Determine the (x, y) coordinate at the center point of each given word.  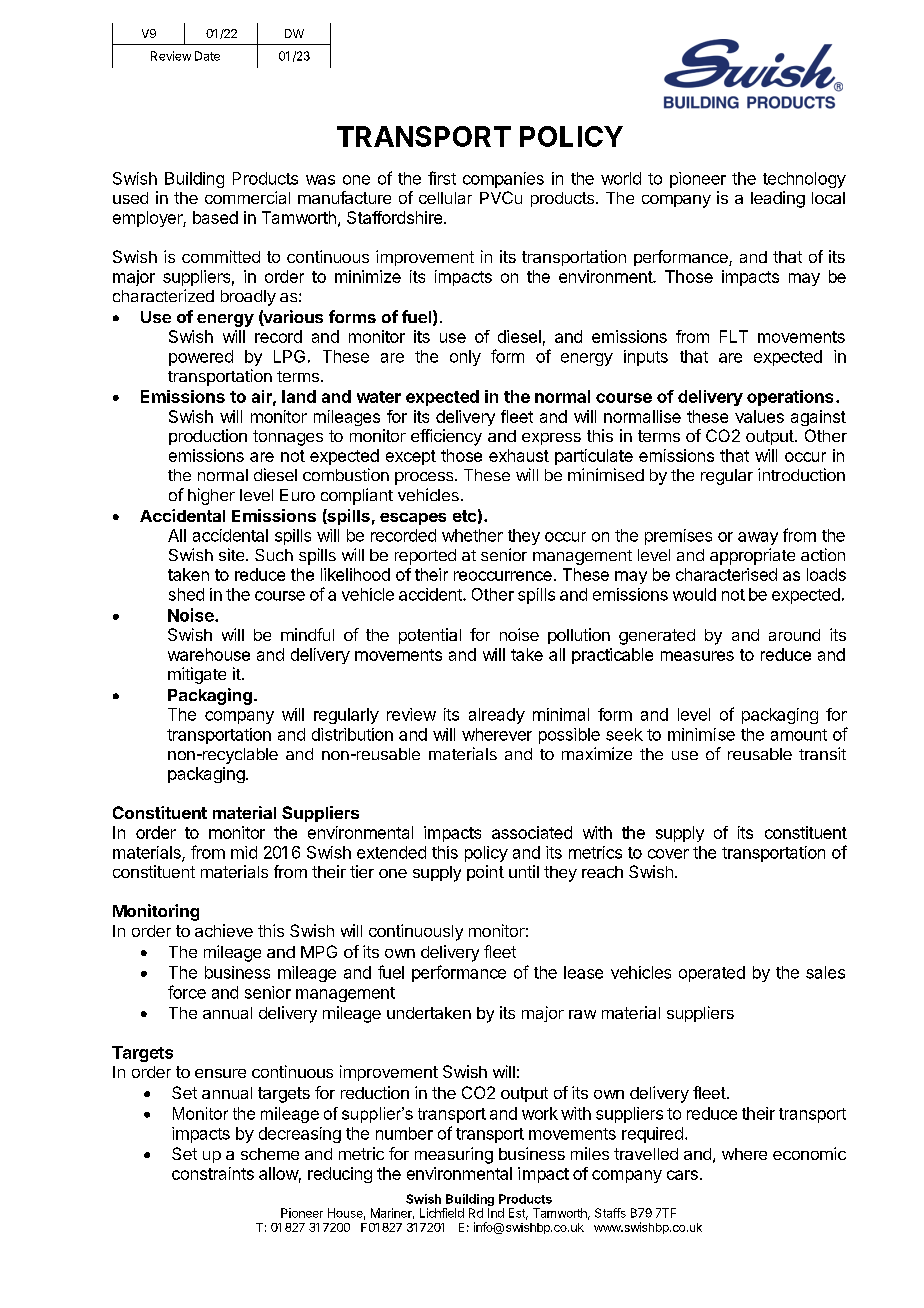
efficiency (446, 437)
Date (207, 56)
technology (804, 180)
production (208, 437)
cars (682, 1175)
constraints (213, 1173)
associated (532, 832)
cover (668, 854)
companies (503, 180)
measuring (454, 1155)
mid (244, 852)
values (759, 416)
